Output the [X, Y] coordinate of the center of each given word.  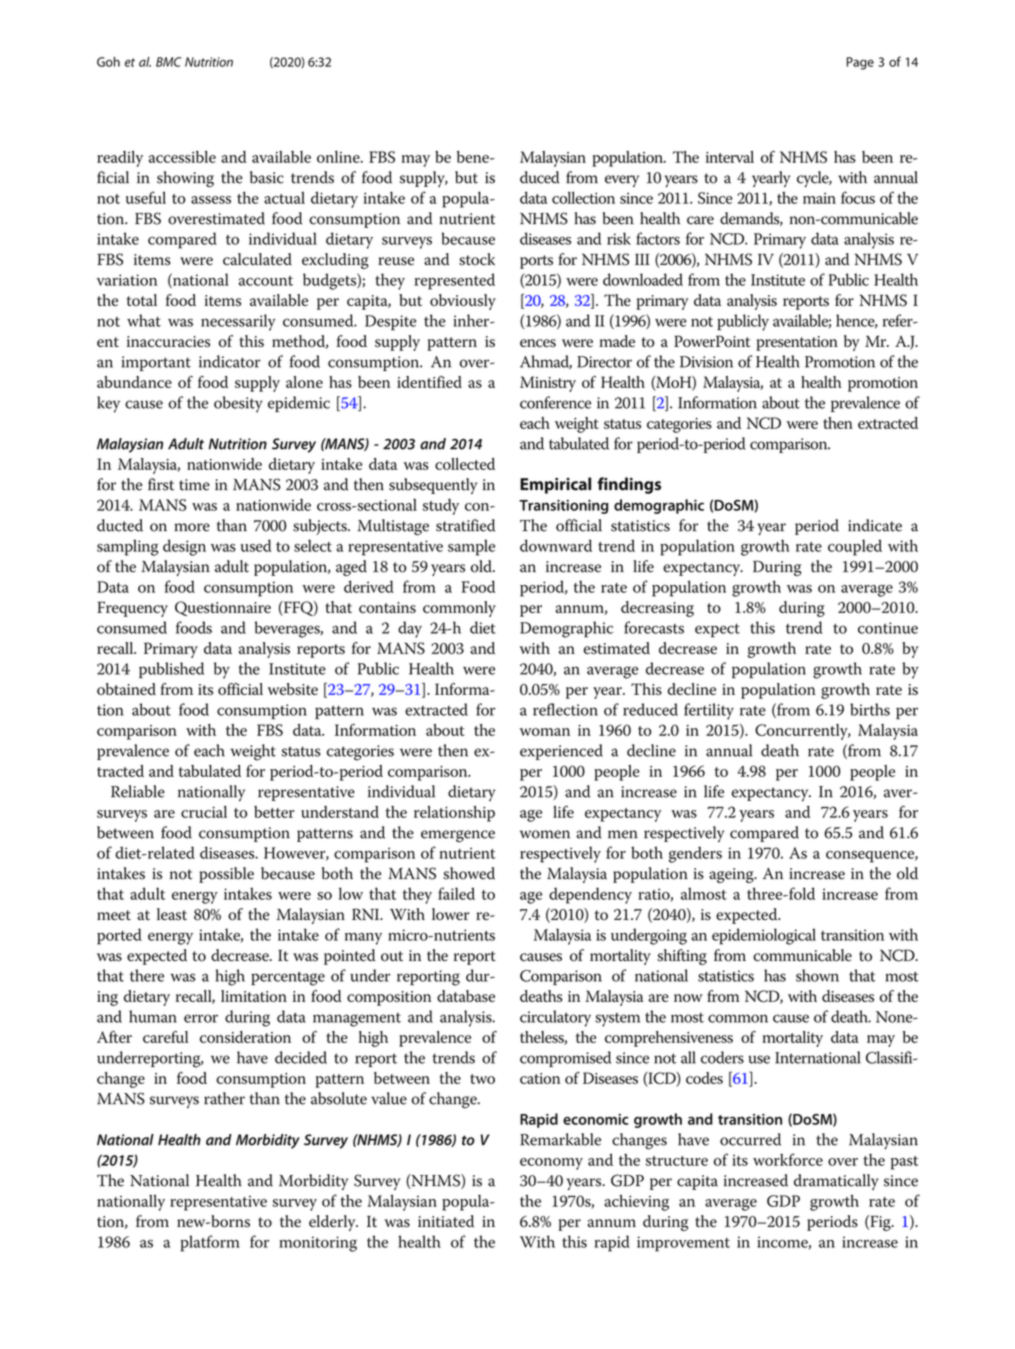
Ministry [548, 384]
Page [860, 63]
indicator [229, 361]
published [171, 670]
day [410, 629]
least [172, 914]
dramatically [836, 1182]
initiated [446, 1221]
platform [210, 1243]
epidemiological [764, 936]
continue [888, 628]
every [622, 181]
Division [706, 362]
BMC [168, 62]
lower [450, 914]
